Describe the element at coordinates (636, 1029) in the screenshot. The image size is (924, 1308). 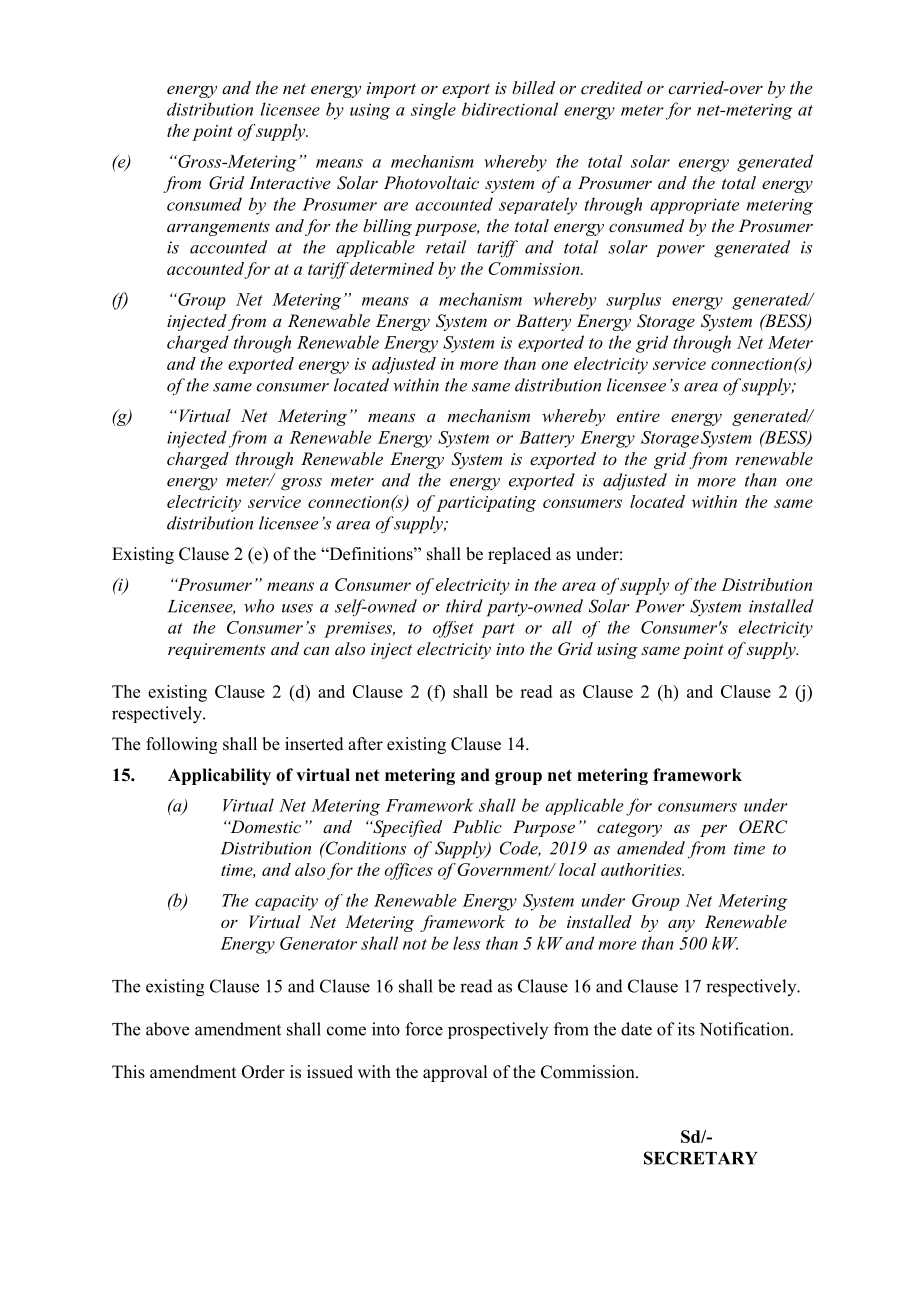
I see `date` at that location.
